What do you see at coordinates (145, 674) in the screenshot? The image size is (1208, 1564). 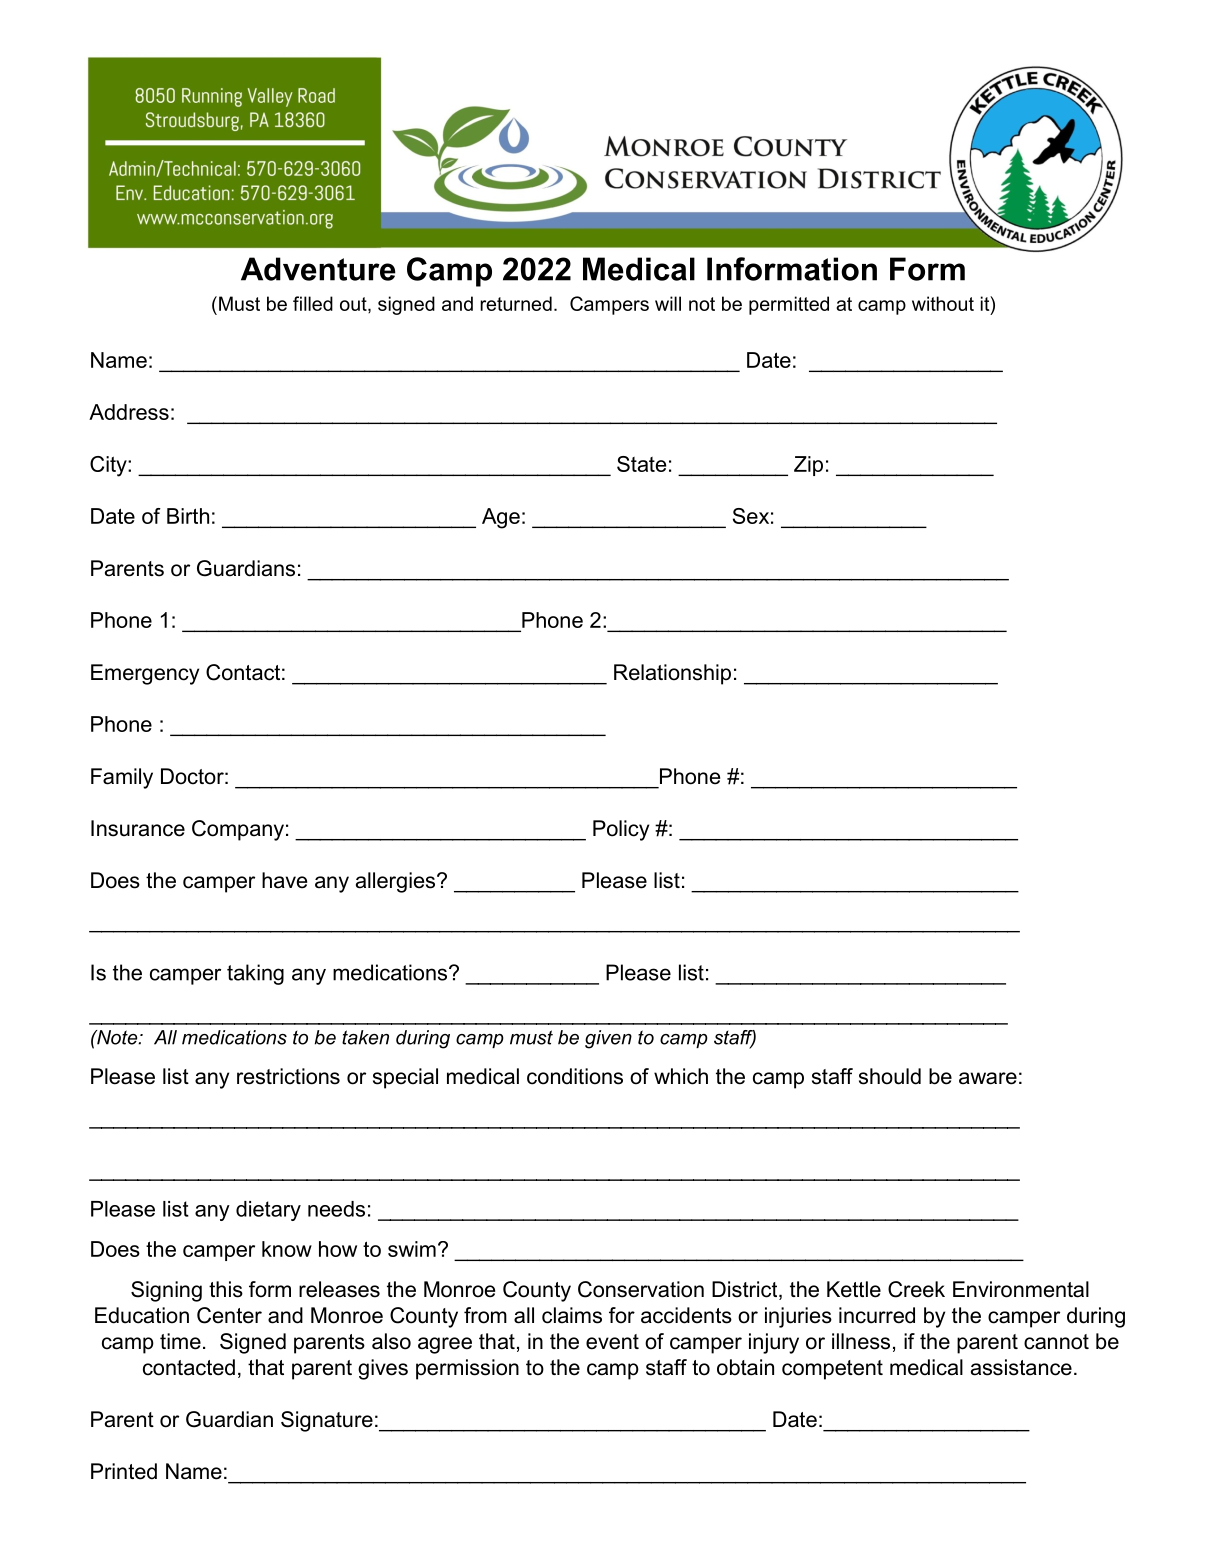 I see `Emergency` at bounding box center [145, 674].
